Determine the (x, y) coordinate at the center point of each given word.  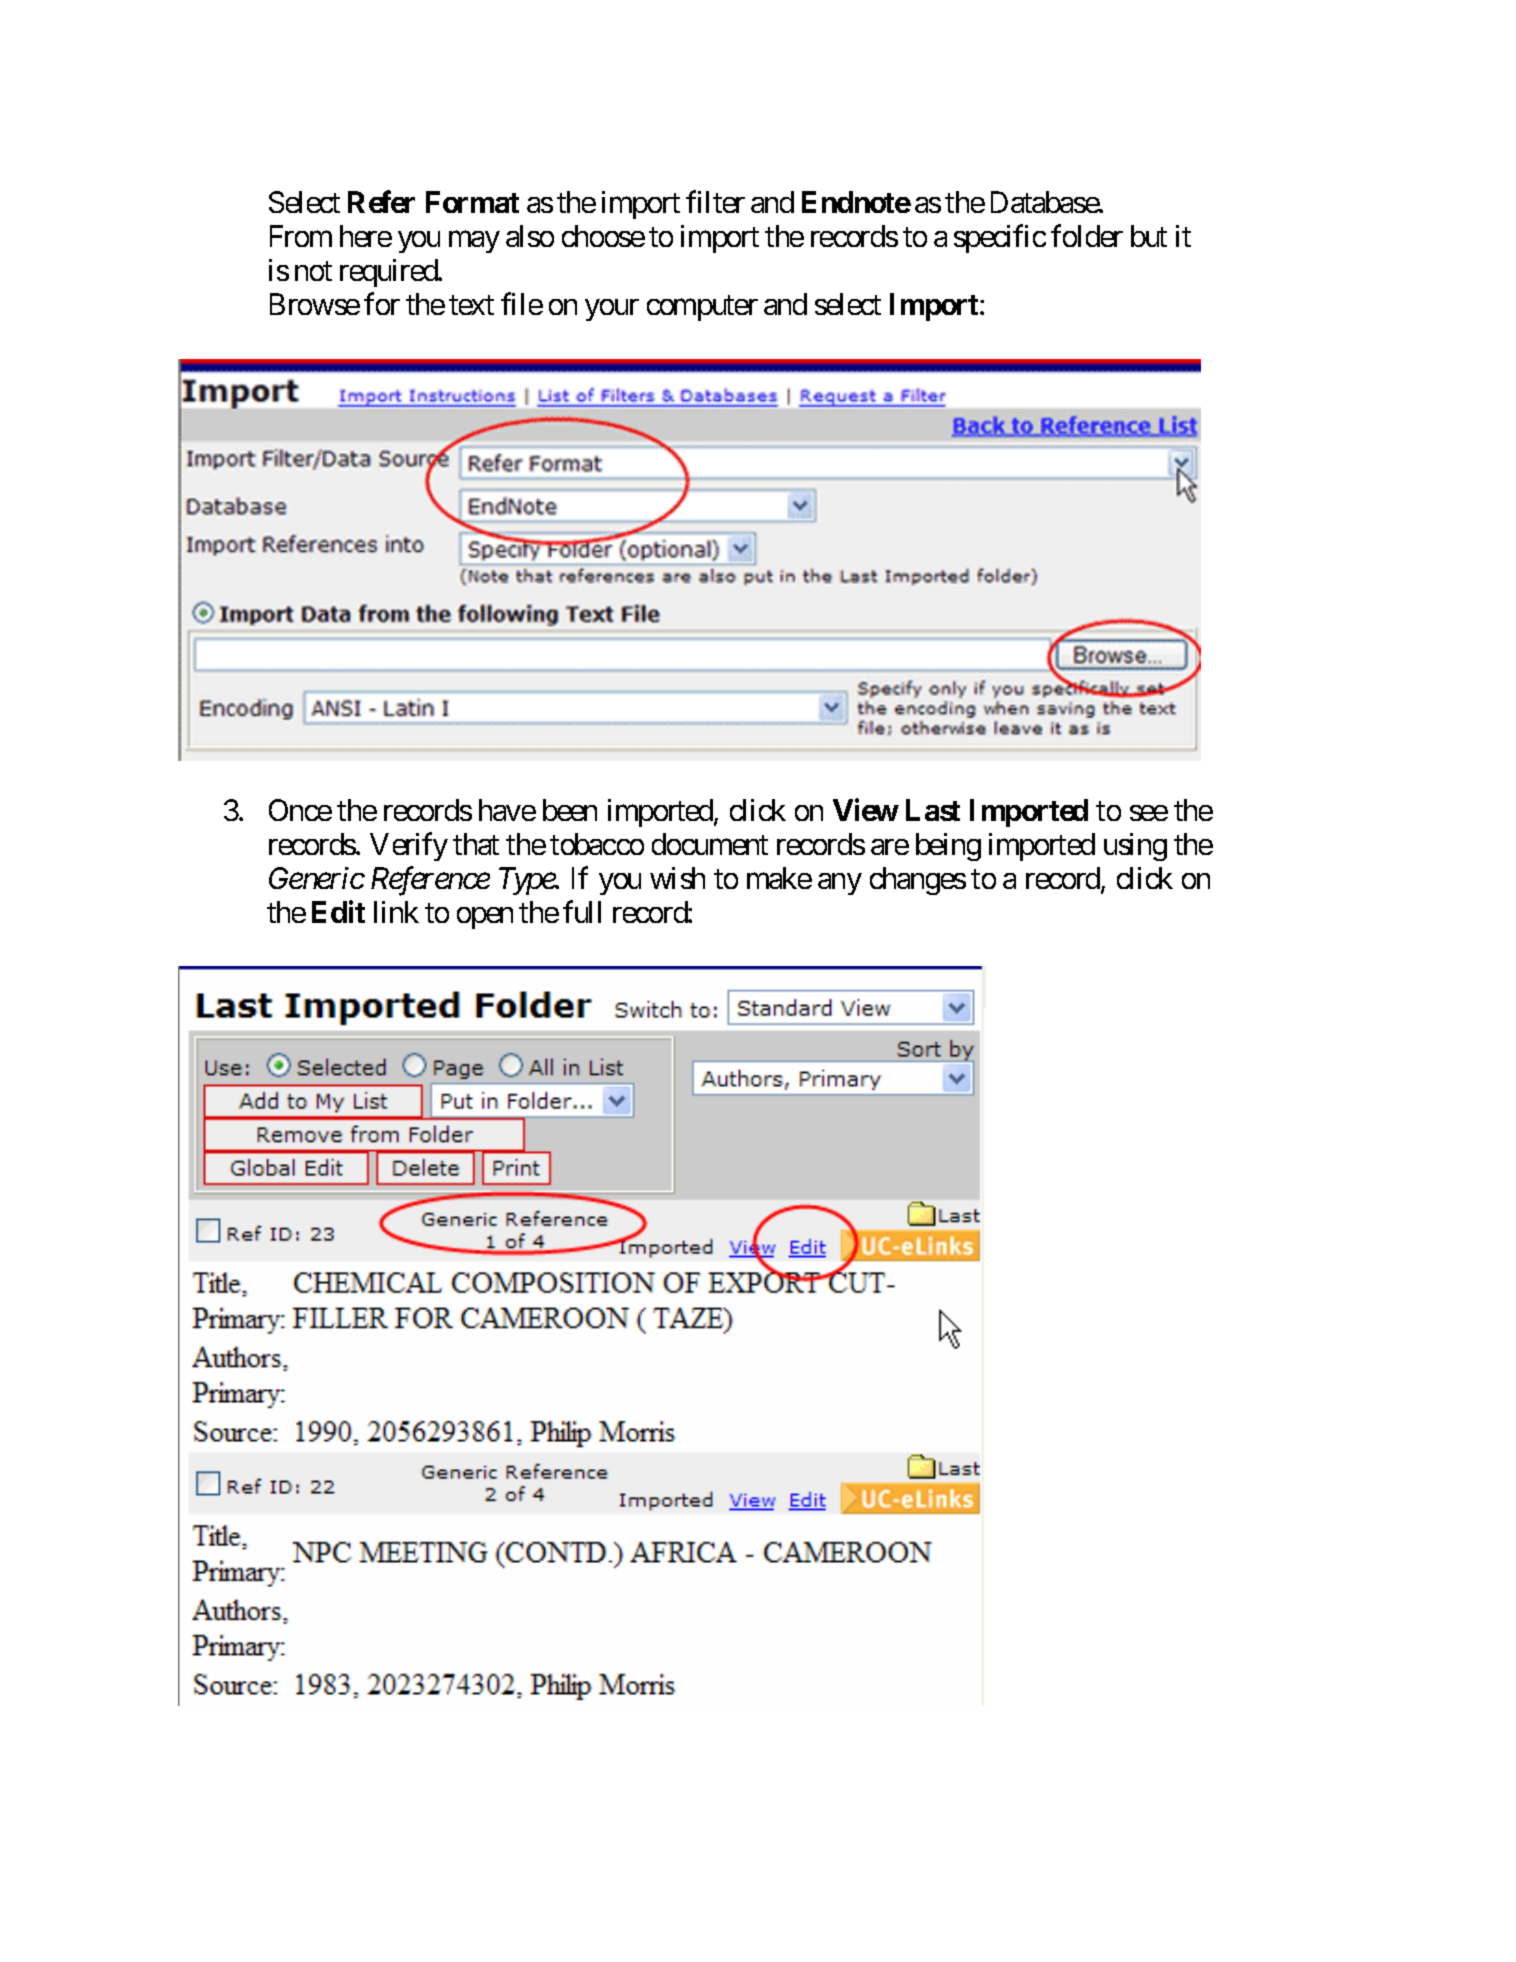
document (710, 844)
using (1135, 847)
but (1149, 236)
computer (702, 308)
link (396, 912)
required (389, 273)
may (474, 242)
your (612, 310)
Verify (409, 846)
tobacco (597, 844)
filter (715, 202)
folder (1087, 236)
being (948, 847)
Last (933, 810)
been (570, 810)
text (471, 305)
